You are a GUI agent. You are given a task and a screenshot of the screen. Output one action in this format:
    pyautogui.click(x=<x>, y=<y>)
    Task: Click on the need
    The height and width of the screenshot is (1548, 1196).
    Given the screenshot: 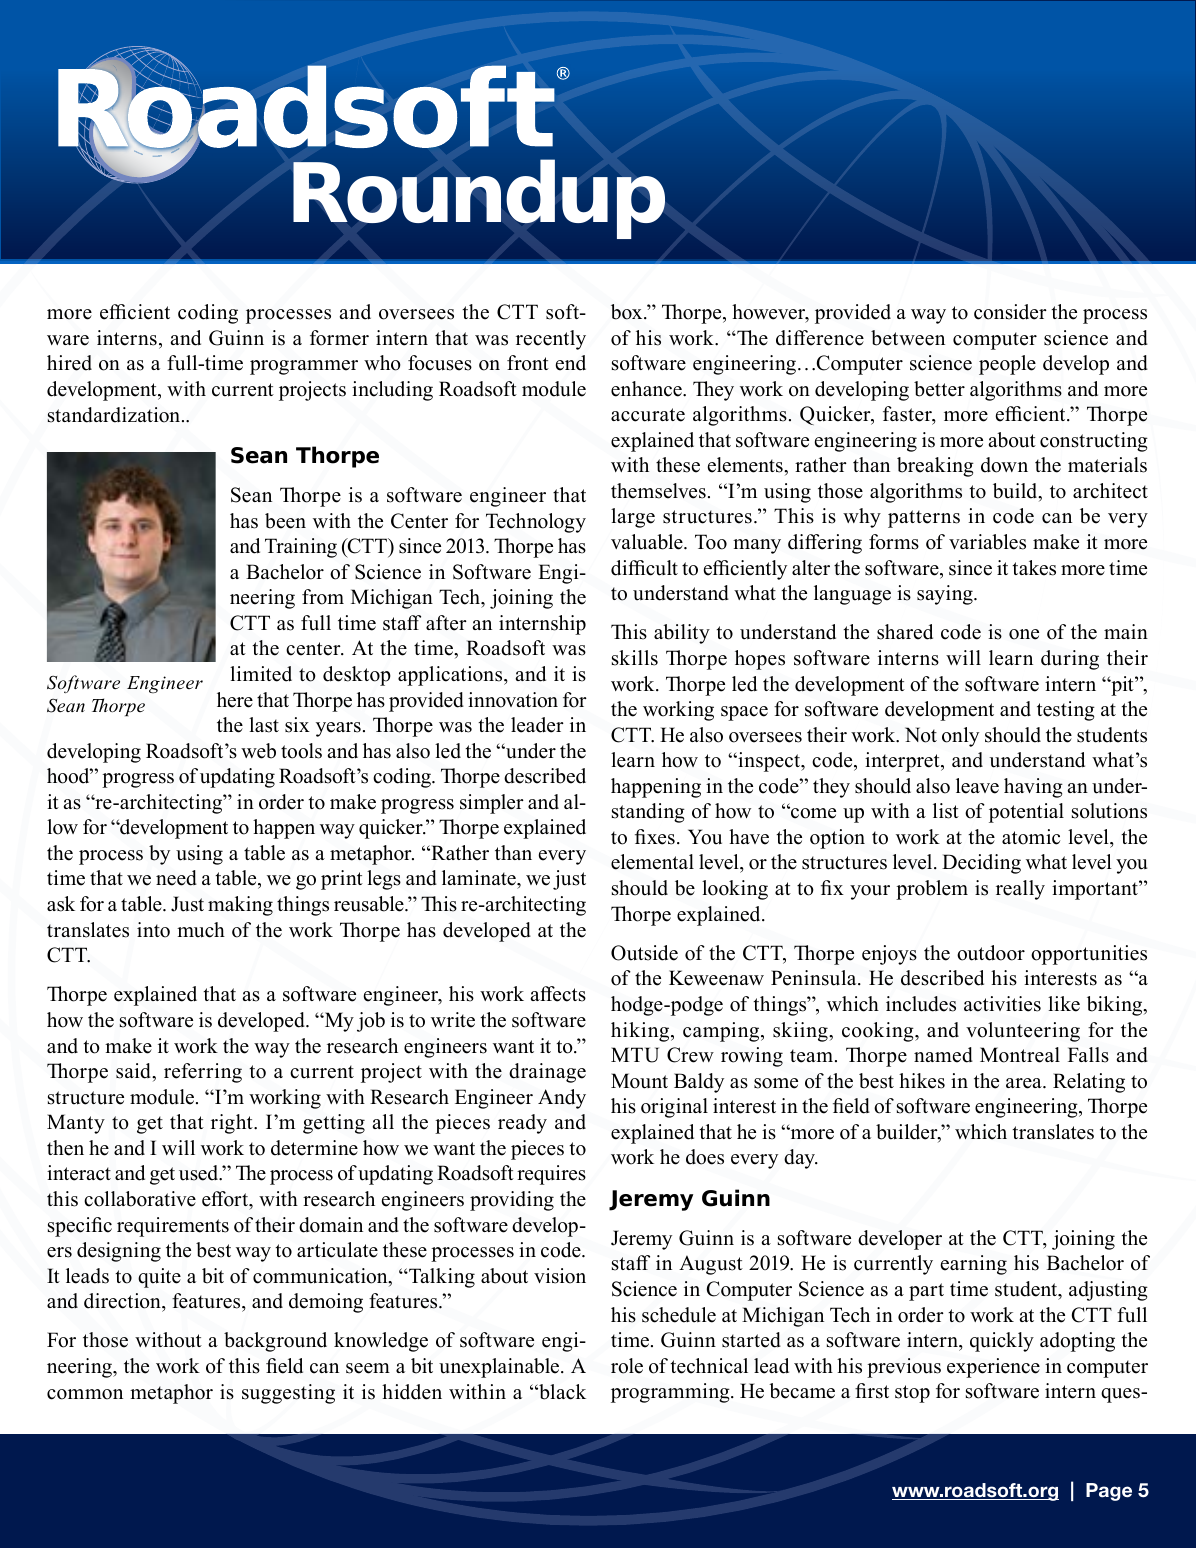 What is the action you would take?
    pyautogui.click(x=176, y=878)
